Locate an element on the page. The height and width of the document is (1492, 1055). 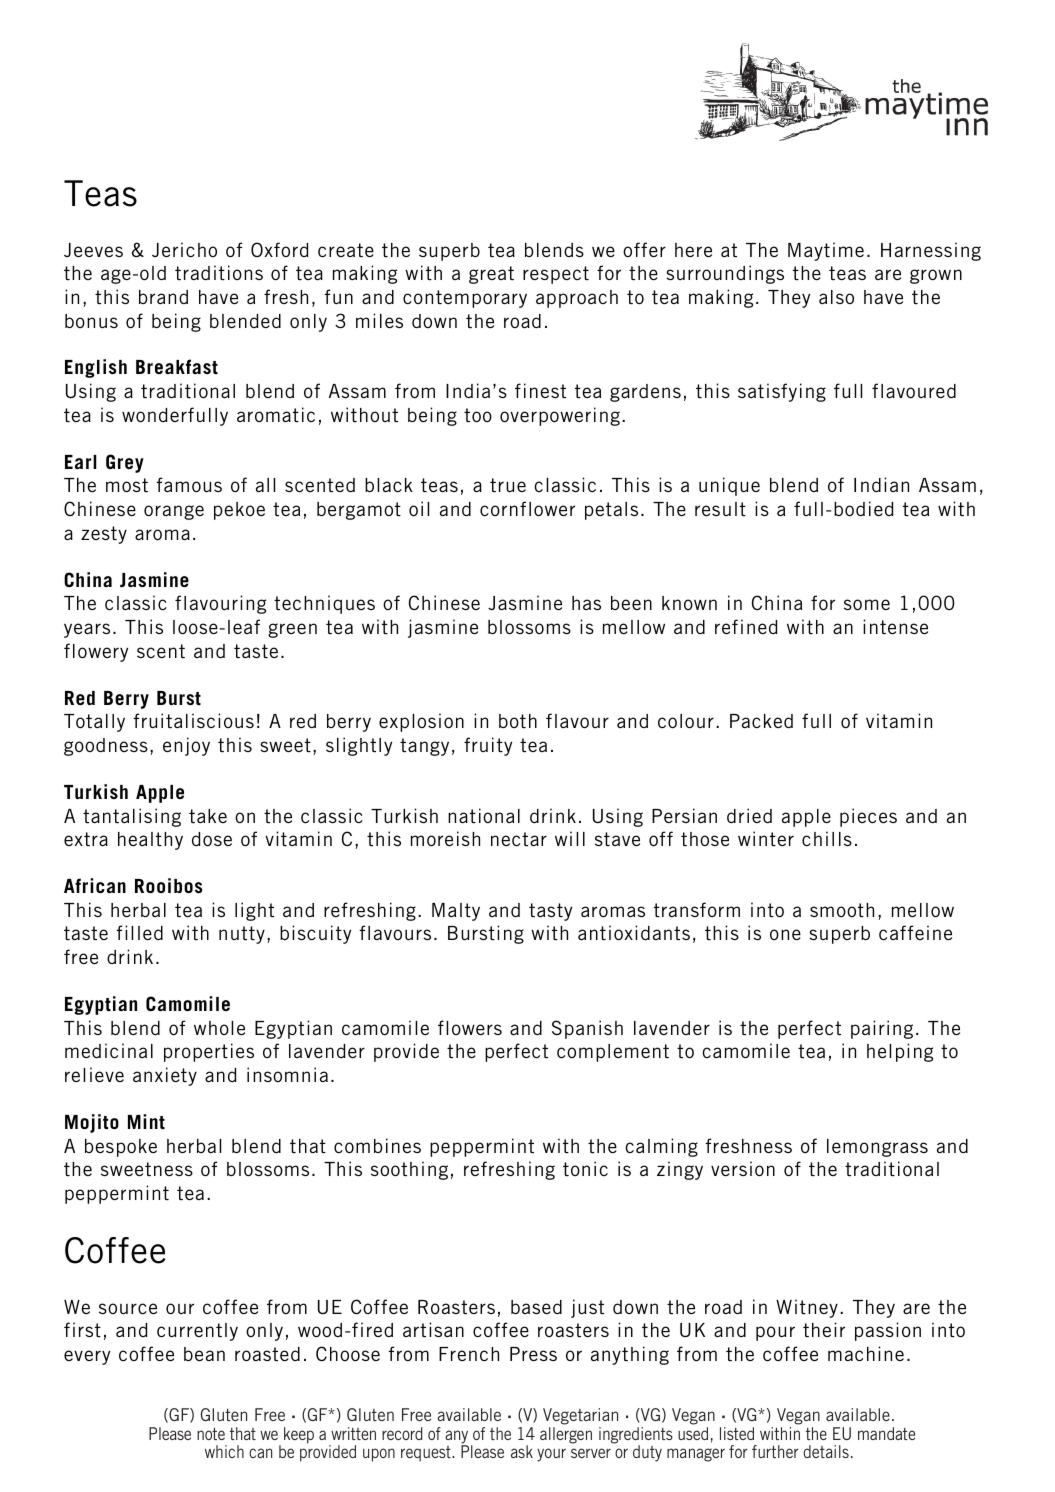
both is located at coordinates (518, 721).
